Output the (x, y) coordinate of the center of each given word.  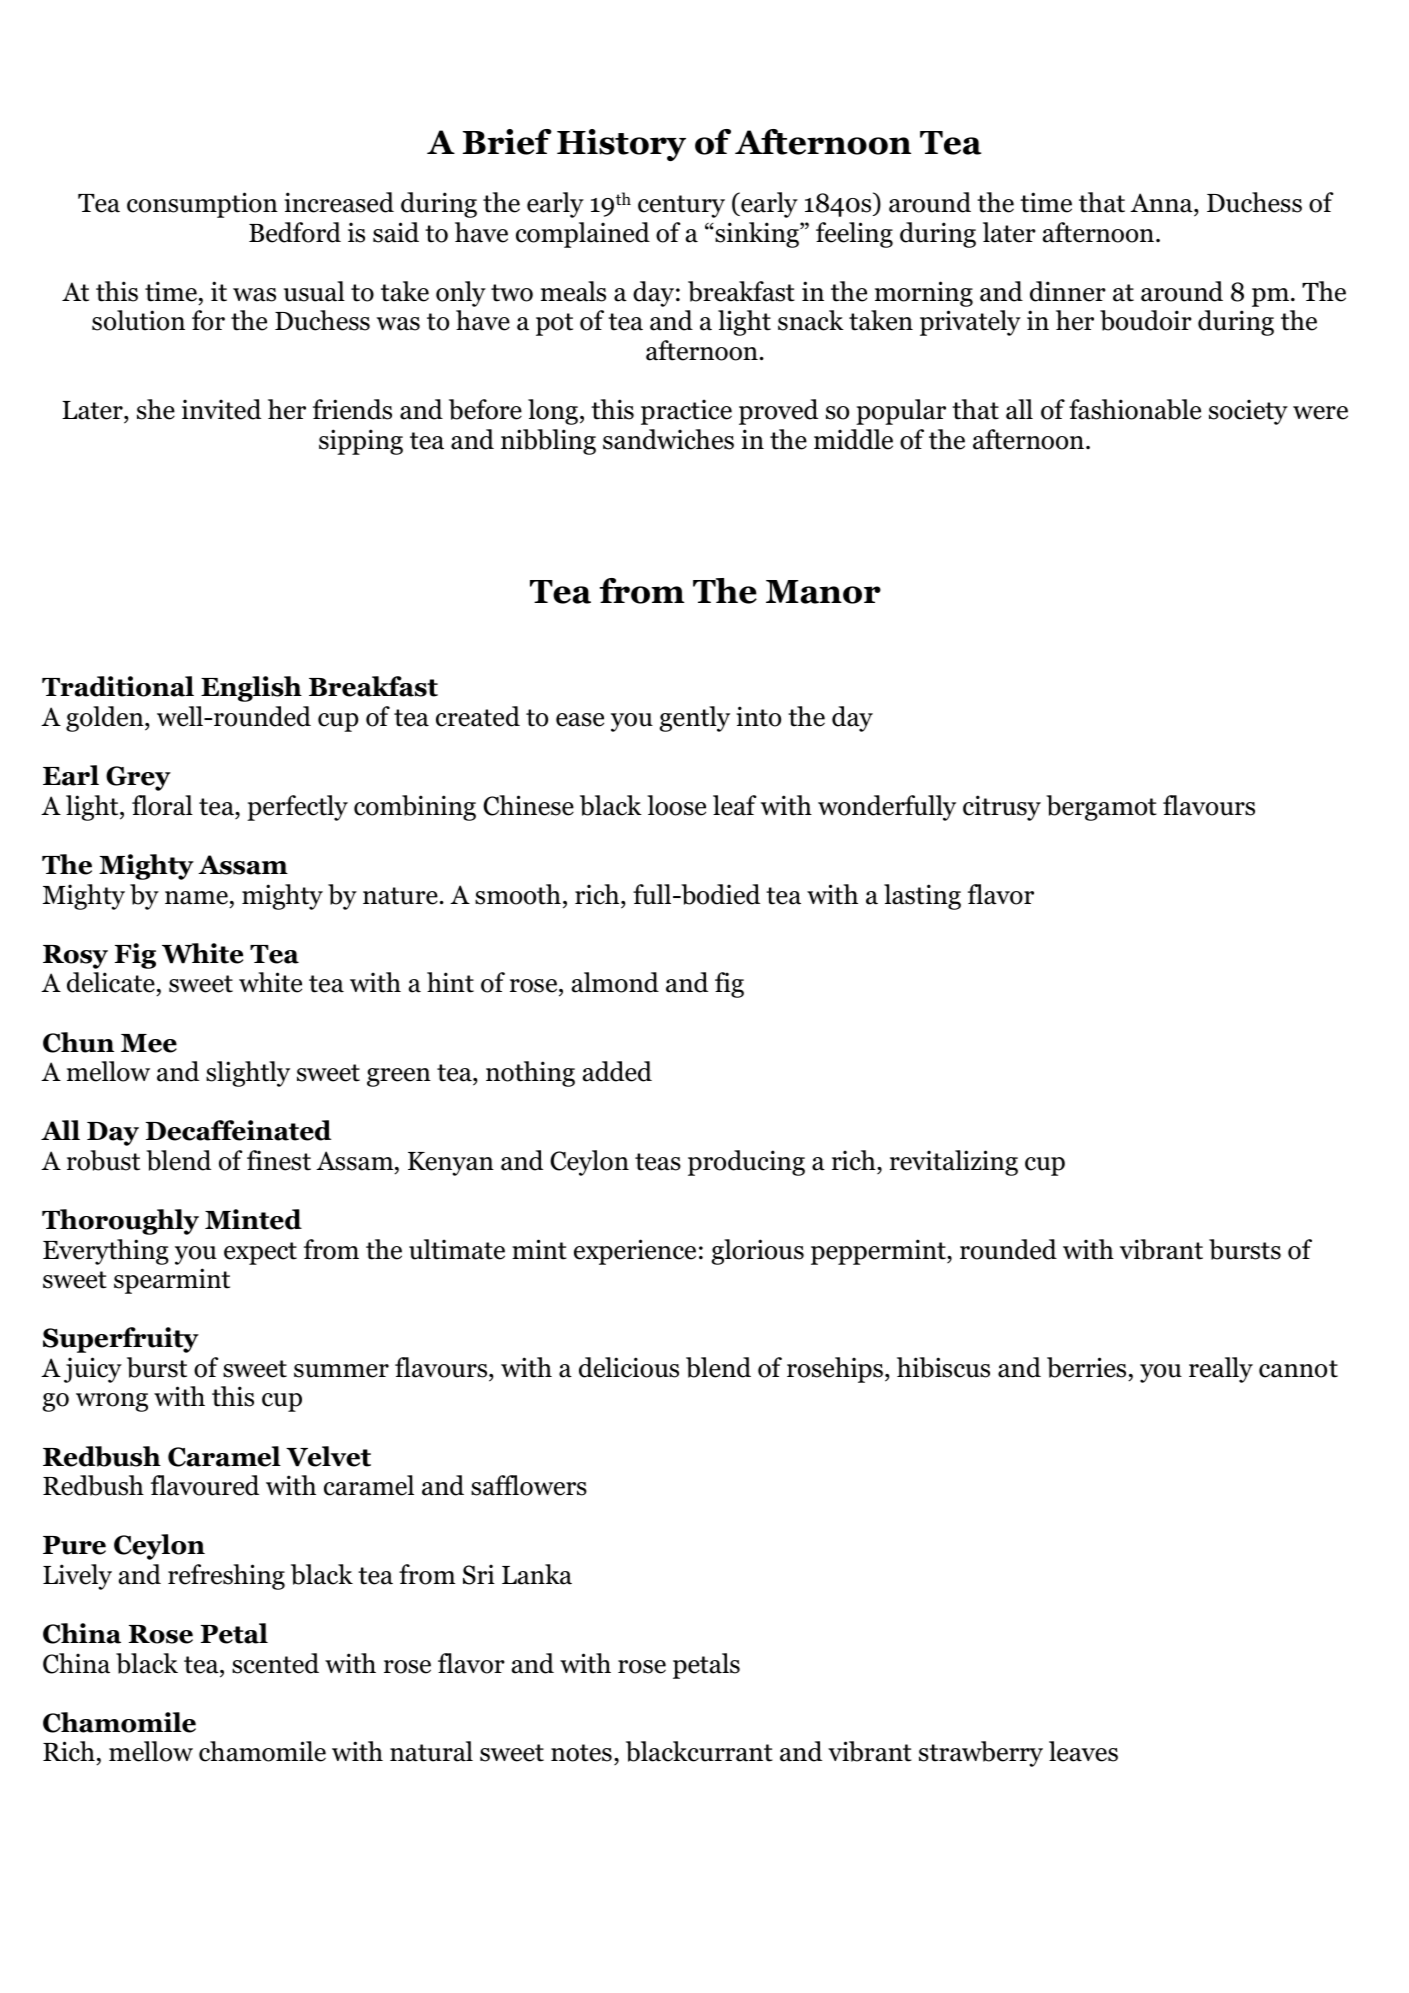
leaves (1083, 1751)
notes (581, 1753)
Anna (1162, 203)
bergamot (1101, 808)
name (196, 898)
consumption (202, 205)
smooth (518, 894)
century (681, 206)
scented (275, 1663)
